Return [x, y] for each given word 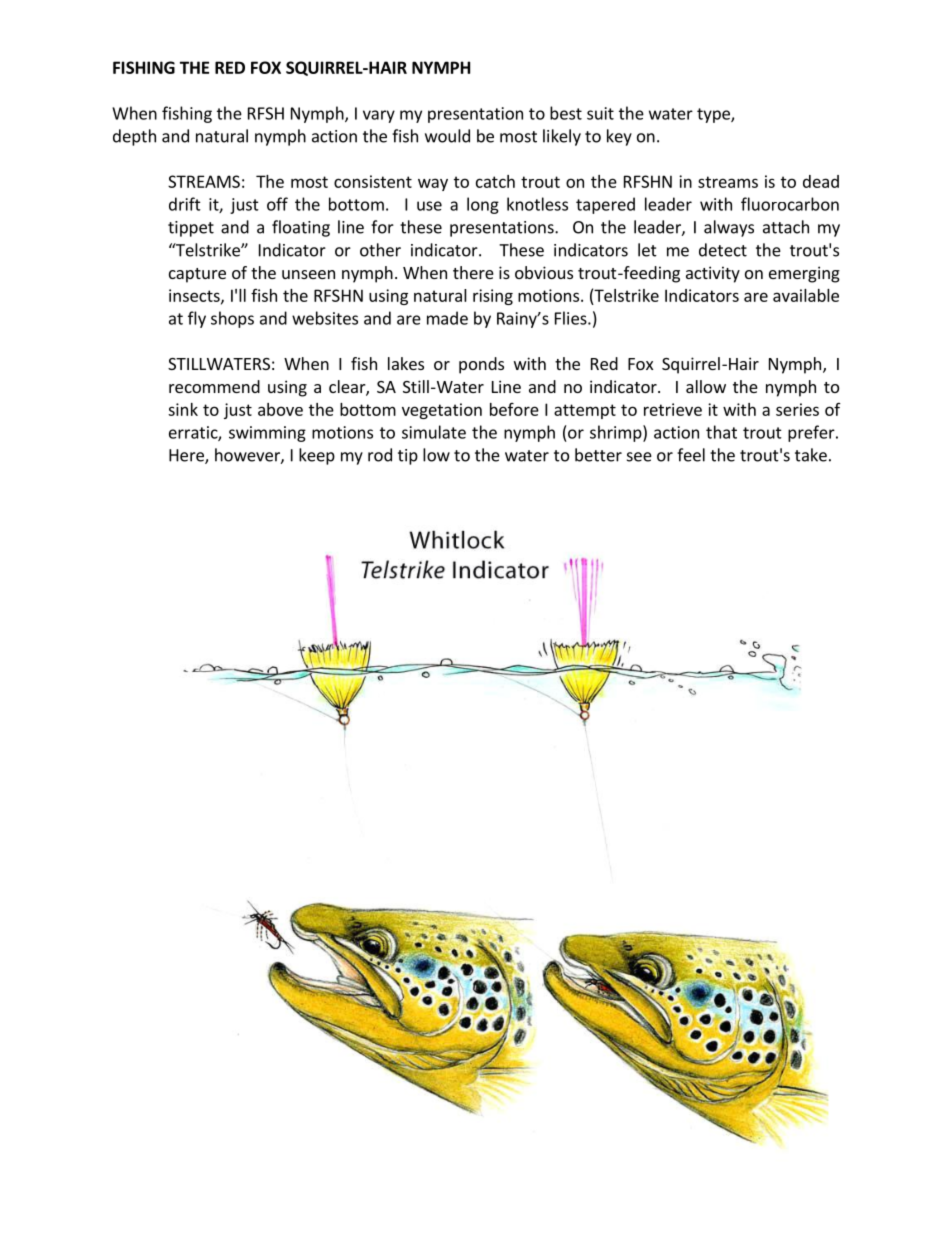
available [806, 295]
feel [691, 455]
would [447, 136]
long [483, 205]
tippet [191, 229]
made [447, 318]
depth [134, 137]
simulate [434, 432]
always [729, 228]
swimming [267, 434]
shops [232, 319]
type [714, 115]
